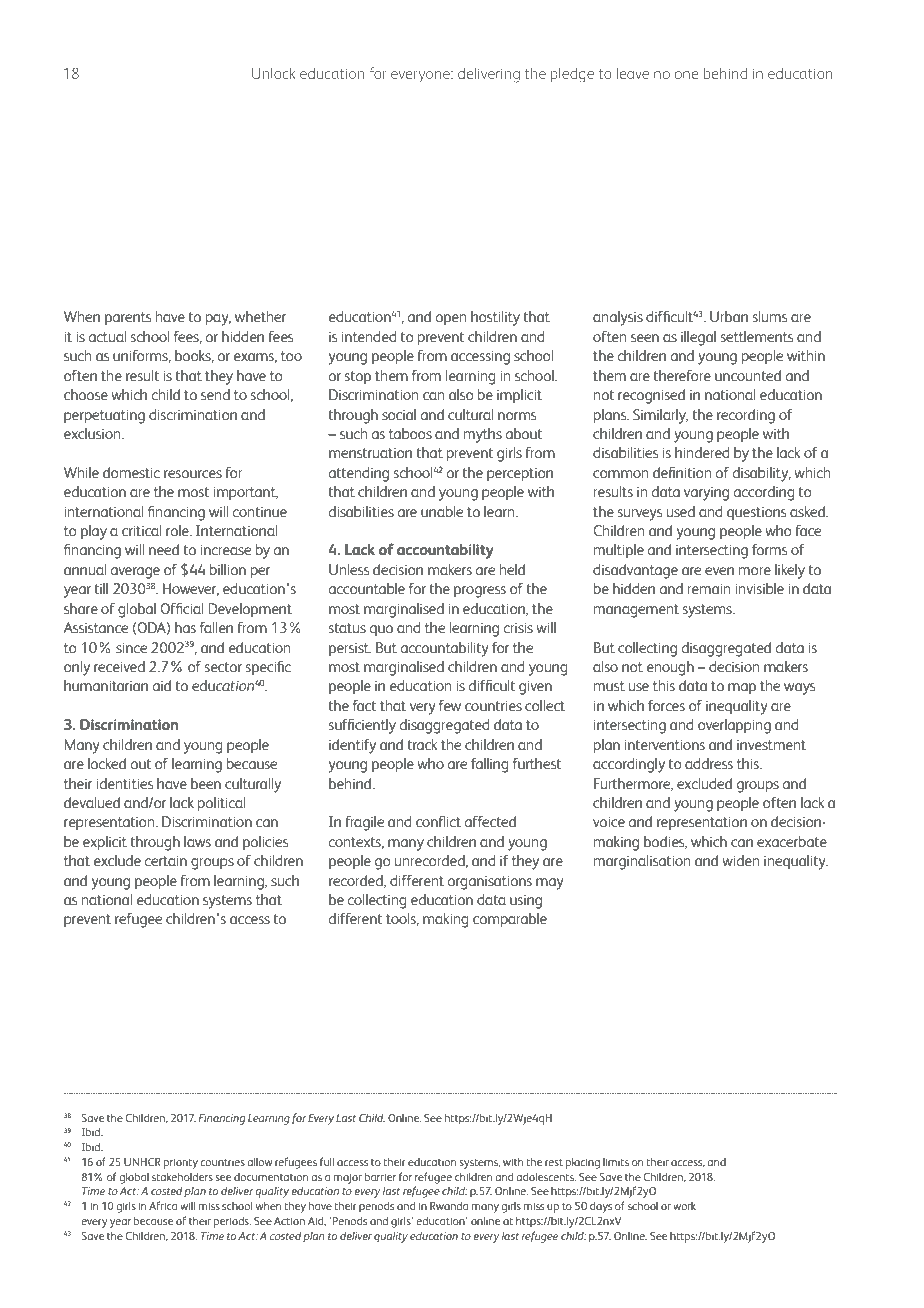  What do you see at coordinates (399, 414) in the image?
I see `social` at bounding box center [399, 414].
